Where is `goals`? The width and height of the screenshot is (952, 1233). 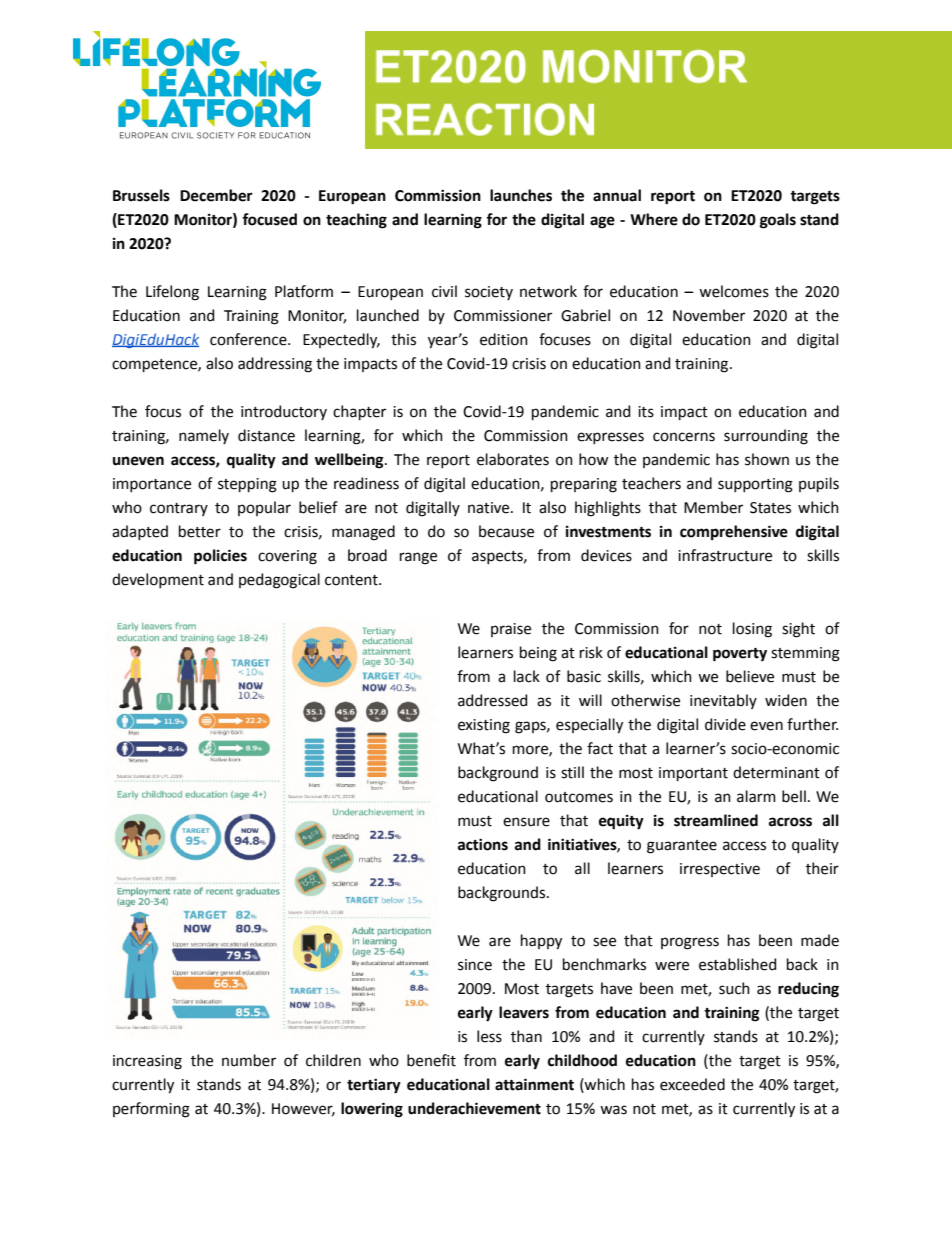
goals is located at coordinates (778, 221).
